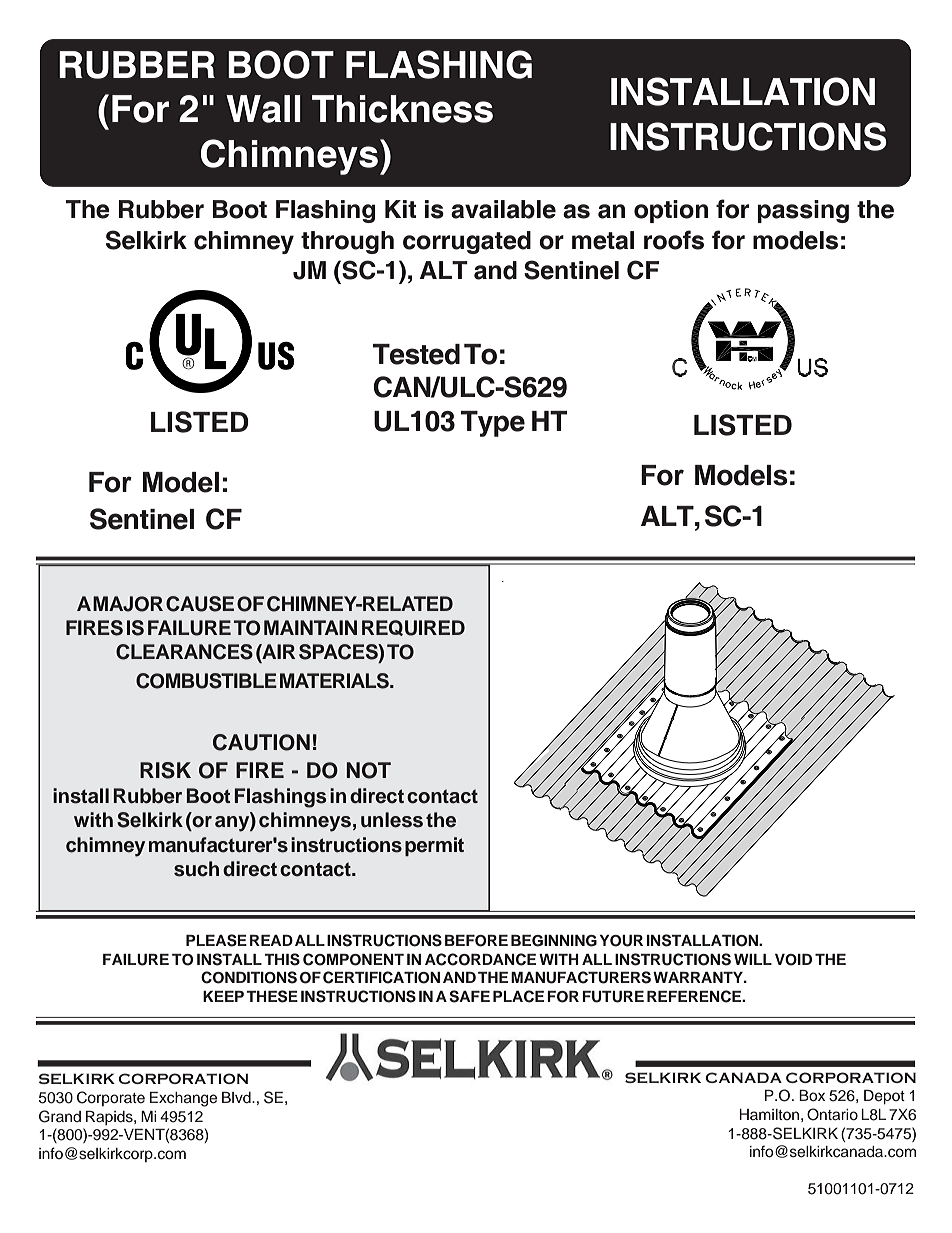 Image resolution: width=952 pixels, height=1233 pixels. Describe the element at coordinates (347, 242) in the screenshot. I see `through` at that location.
